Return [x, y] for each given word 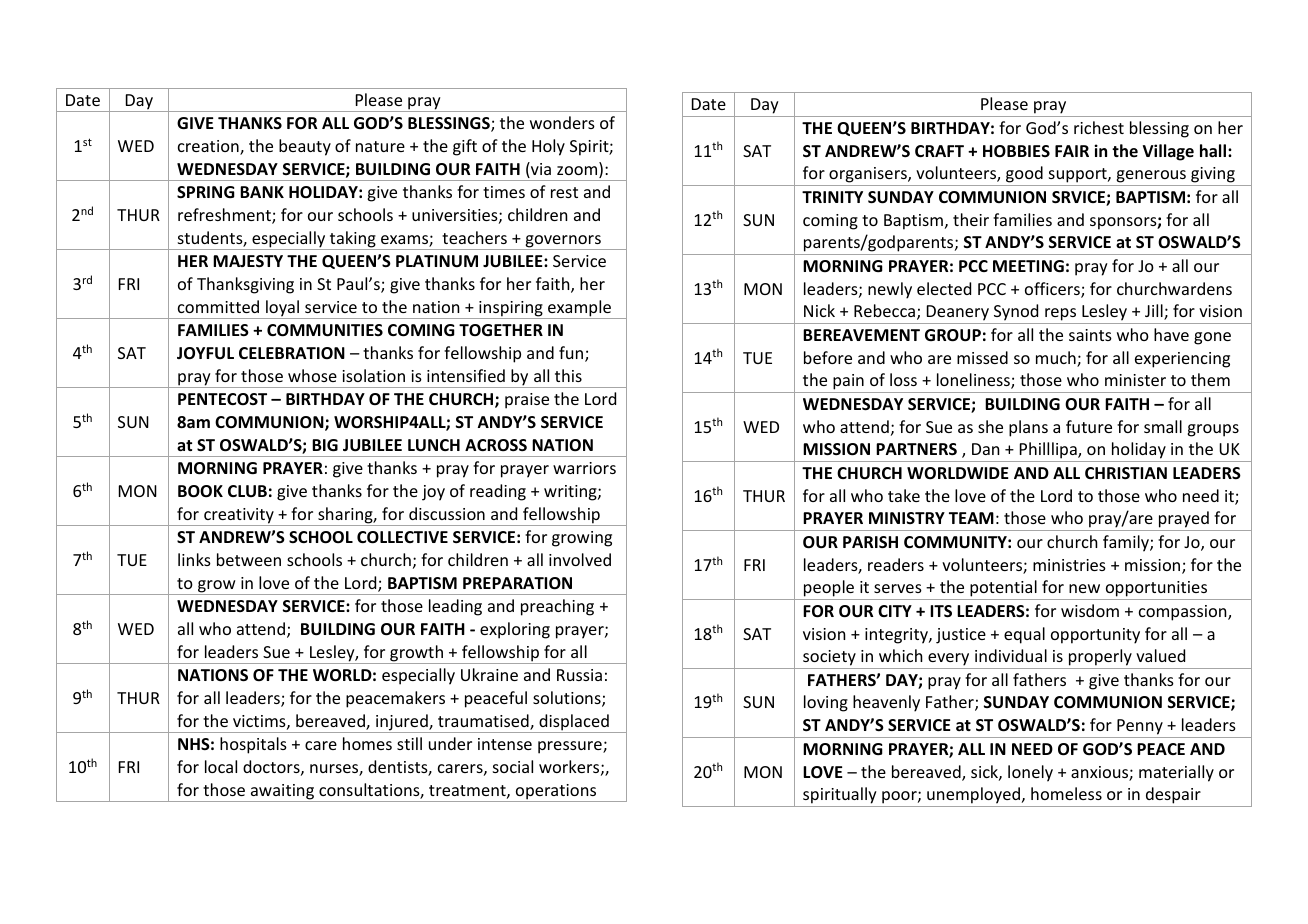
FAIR [1072, 151]
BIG [325, 445]
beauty [305, 147]
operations [556, 793]
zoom [578, 172]
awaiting [282, 793]
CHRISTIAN [1126, 473]
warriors [584, 468]
